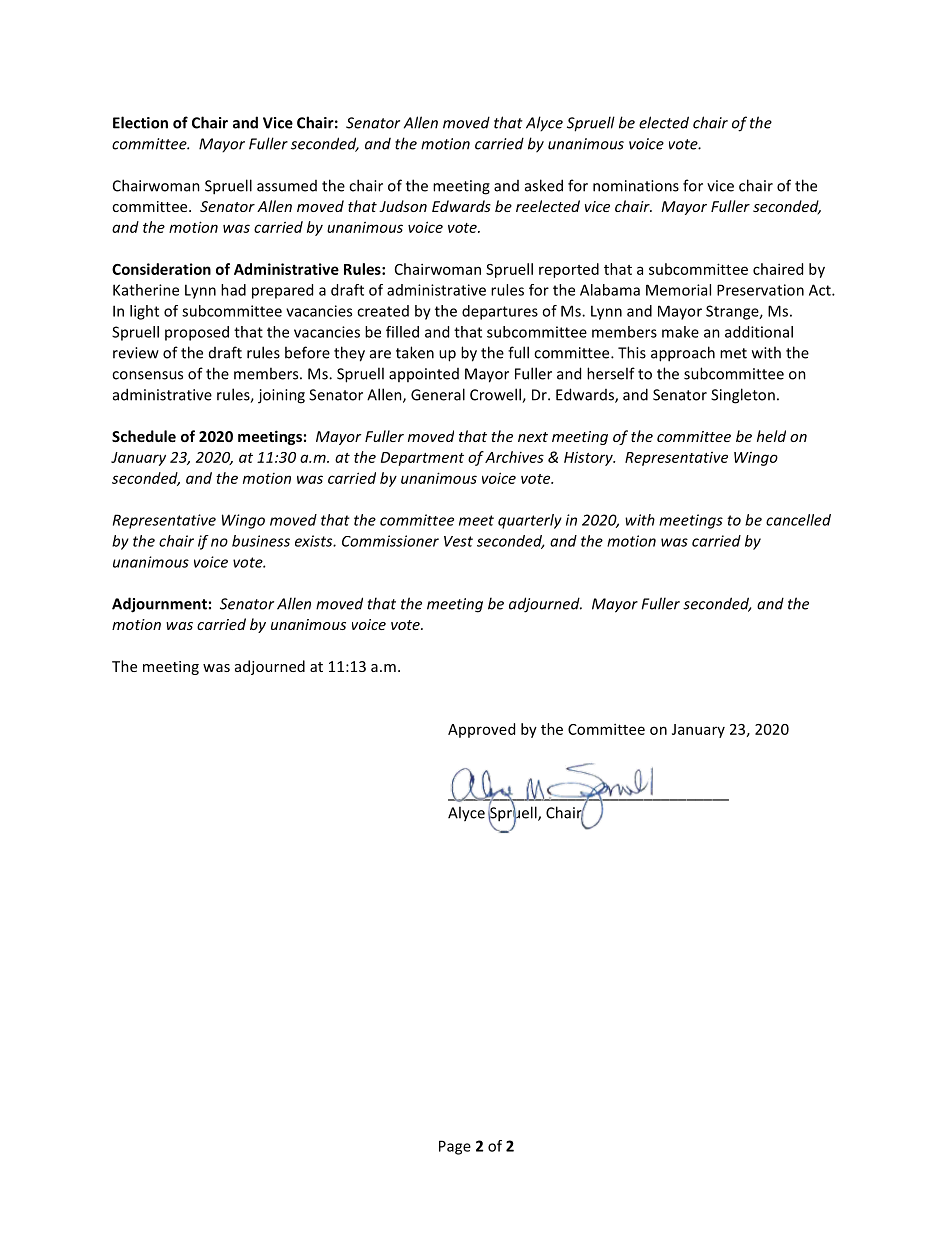 The width and height of the image is (952, 1233). Describe the element at coordinates (798, 520) in the image. I see `cancelled` at that location.
